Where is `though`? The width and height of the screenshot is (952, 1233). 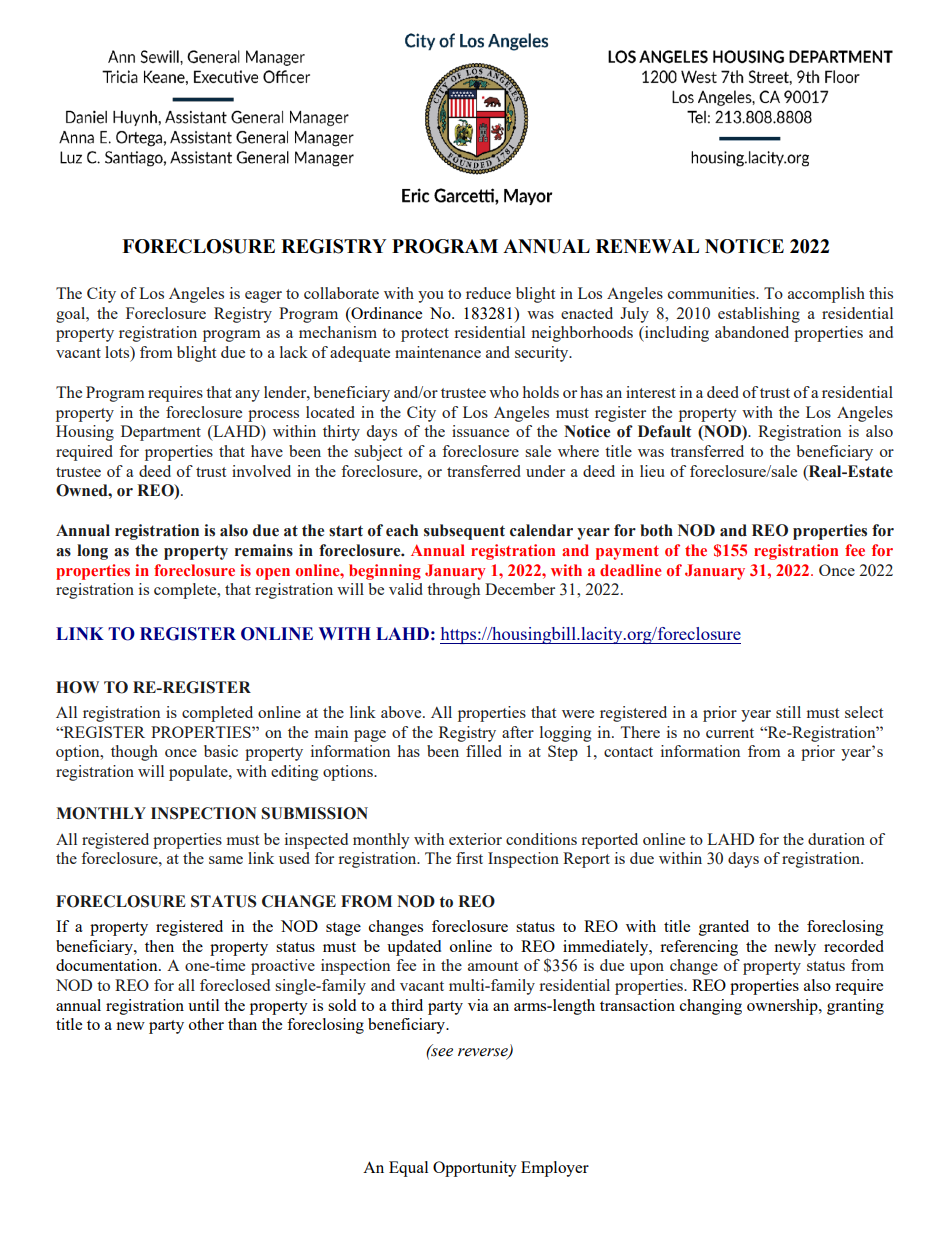
though is located at coordinates (134, 753).
